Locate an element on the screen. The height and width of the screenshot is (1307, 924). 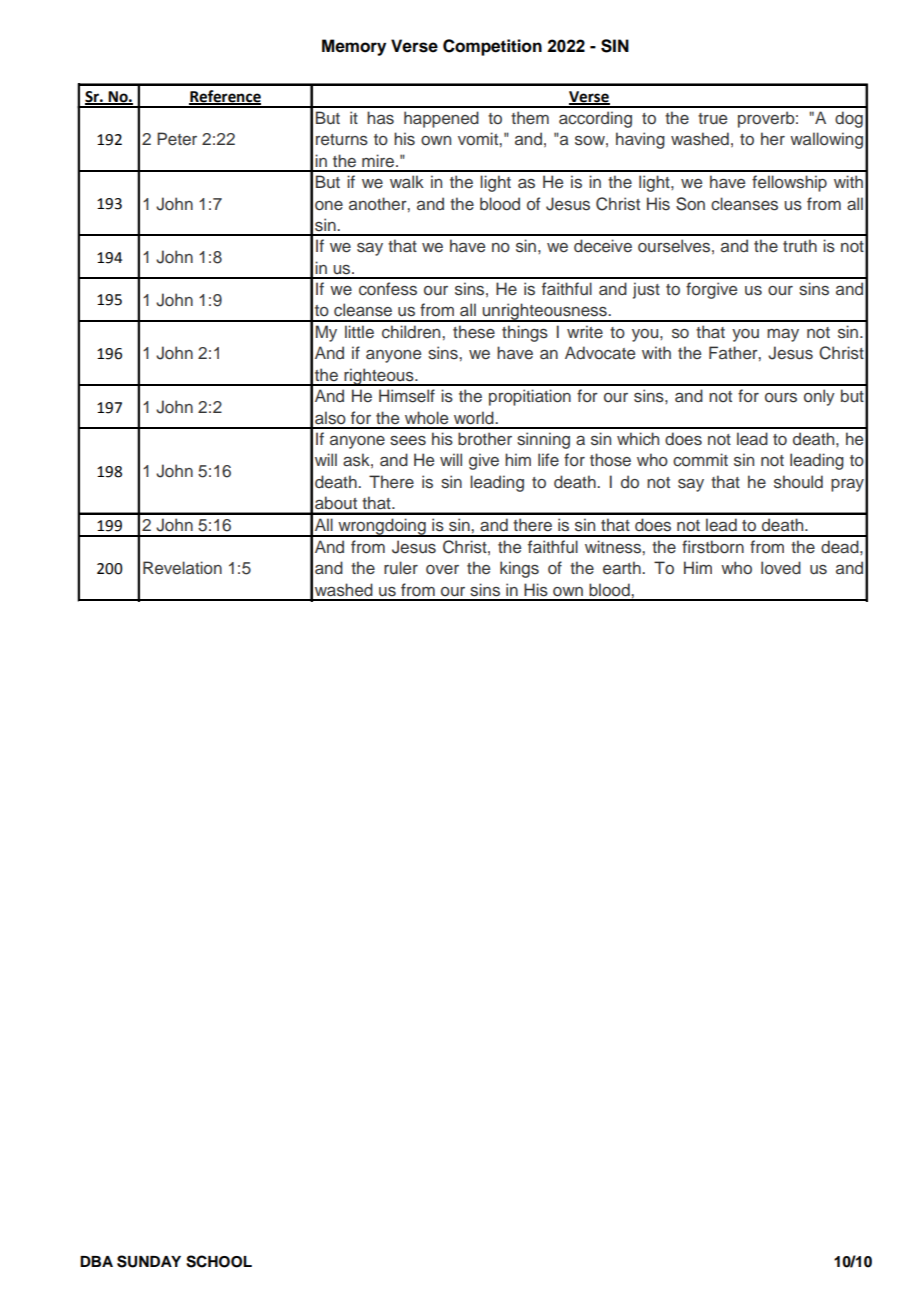
kings is located at coordinates (519, 569).
